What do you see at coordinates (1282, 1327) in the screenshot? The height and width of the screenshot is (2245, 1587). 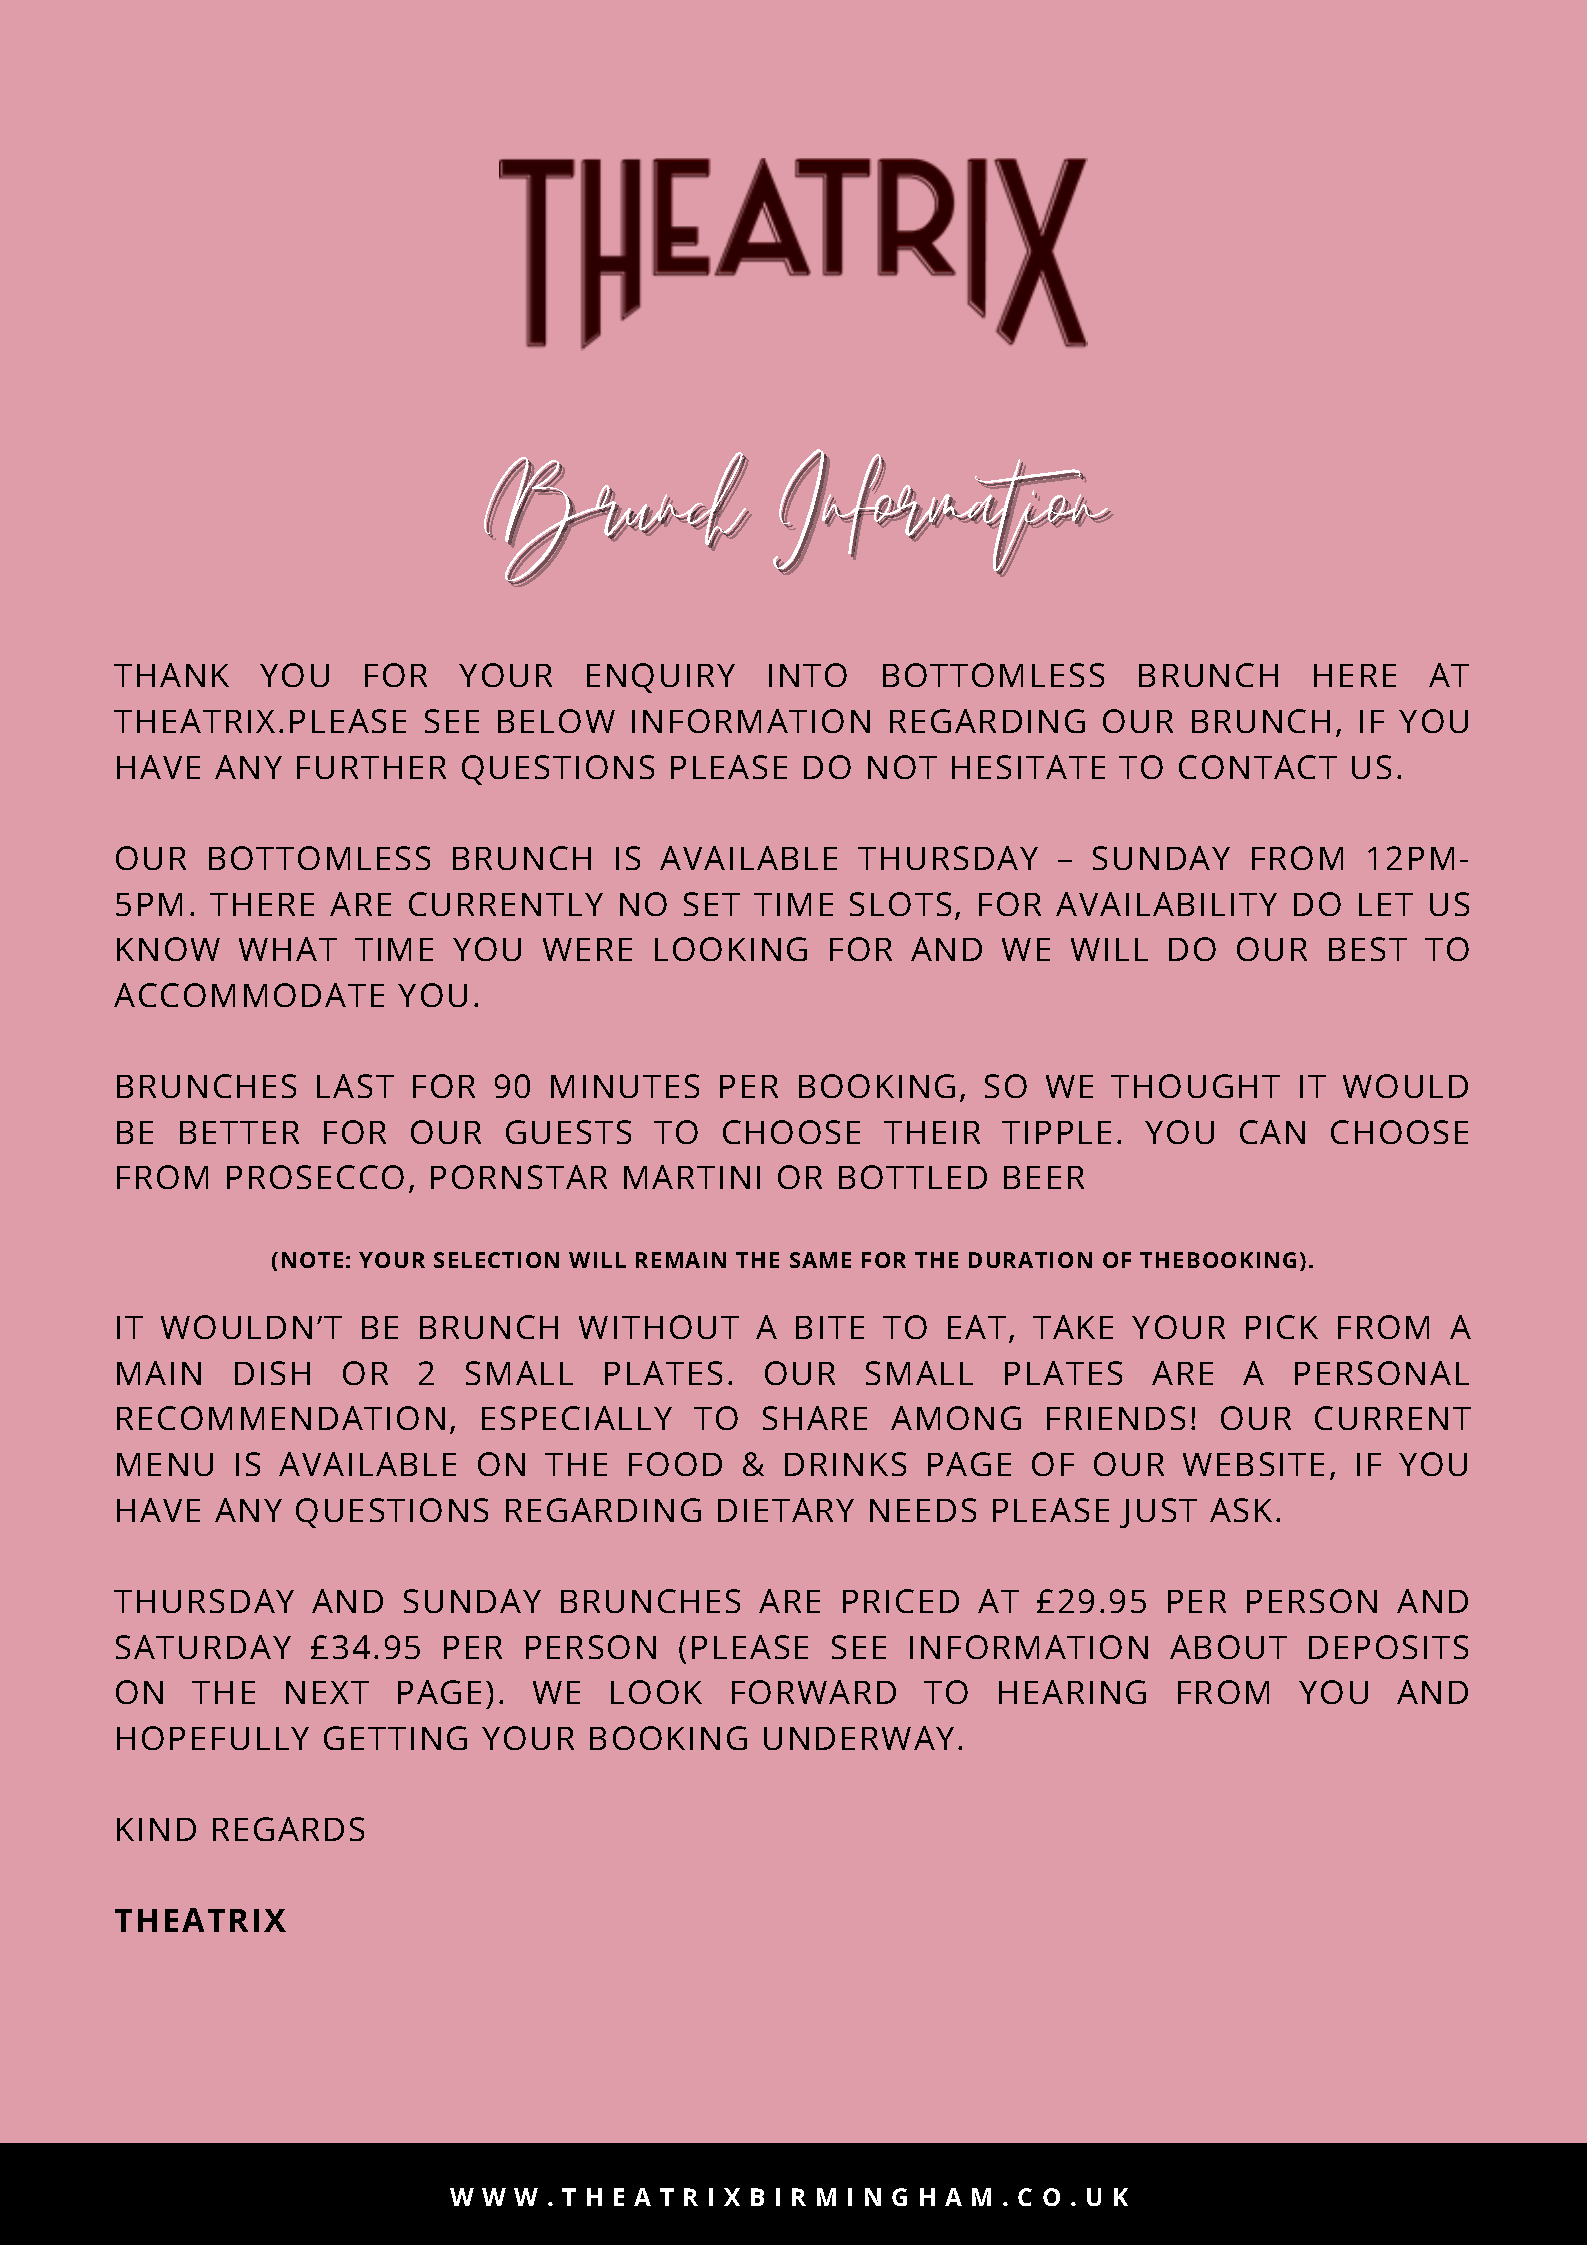 I see `PICK` at bounding box center [1282, 1327].
